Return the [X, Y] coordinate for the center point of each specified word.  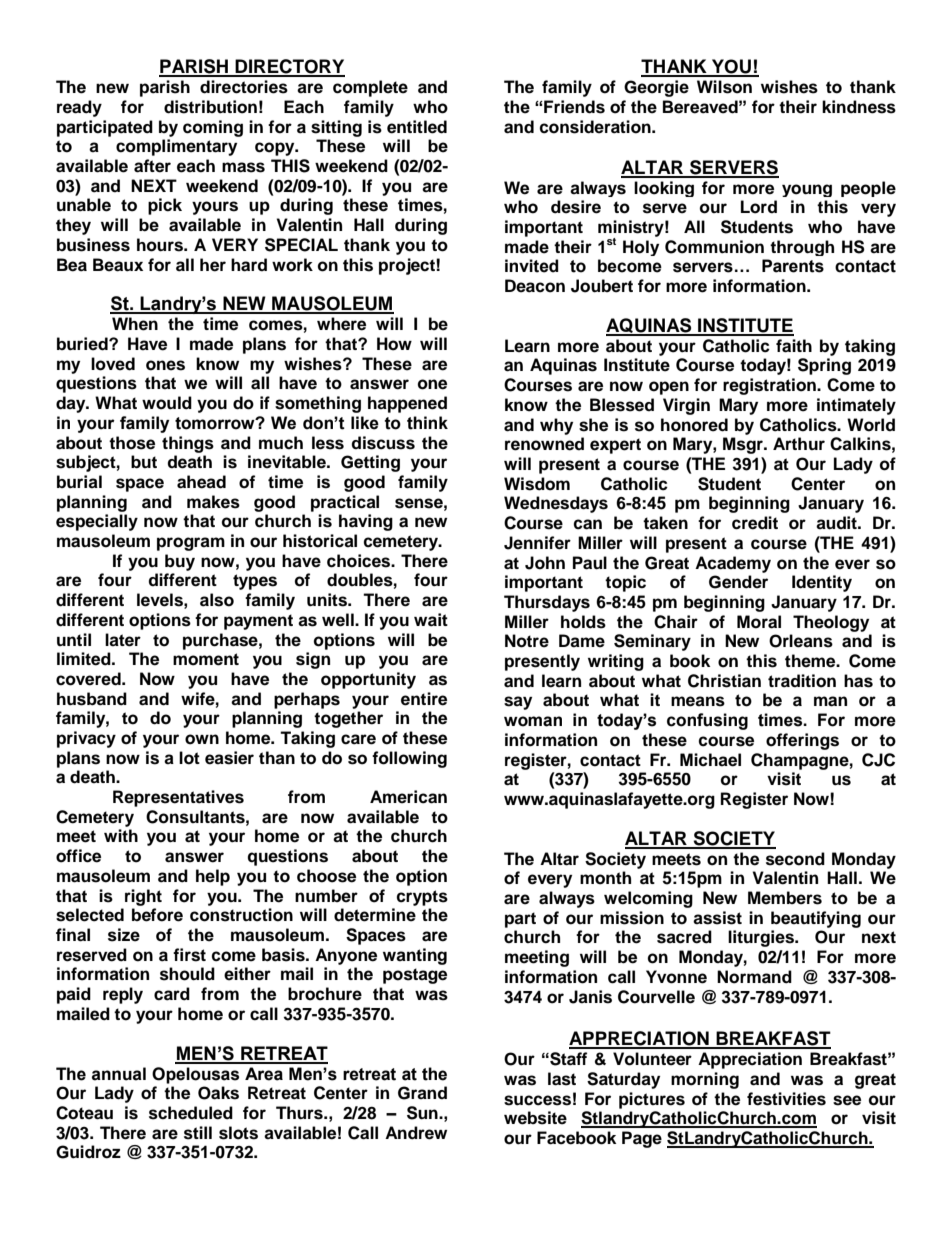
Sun [423, 1113]
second [795, 859]
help [213, 877]
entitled [417, 127]
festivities [786, 1099]
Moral [759, 622]
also [217, 600]
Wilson [724, 87]
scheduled [191, 1113]
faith [794, 346]
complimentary [176, 147]
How [394, 344]
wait [431, 620]
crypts [422, 898]
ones [165, 365]
